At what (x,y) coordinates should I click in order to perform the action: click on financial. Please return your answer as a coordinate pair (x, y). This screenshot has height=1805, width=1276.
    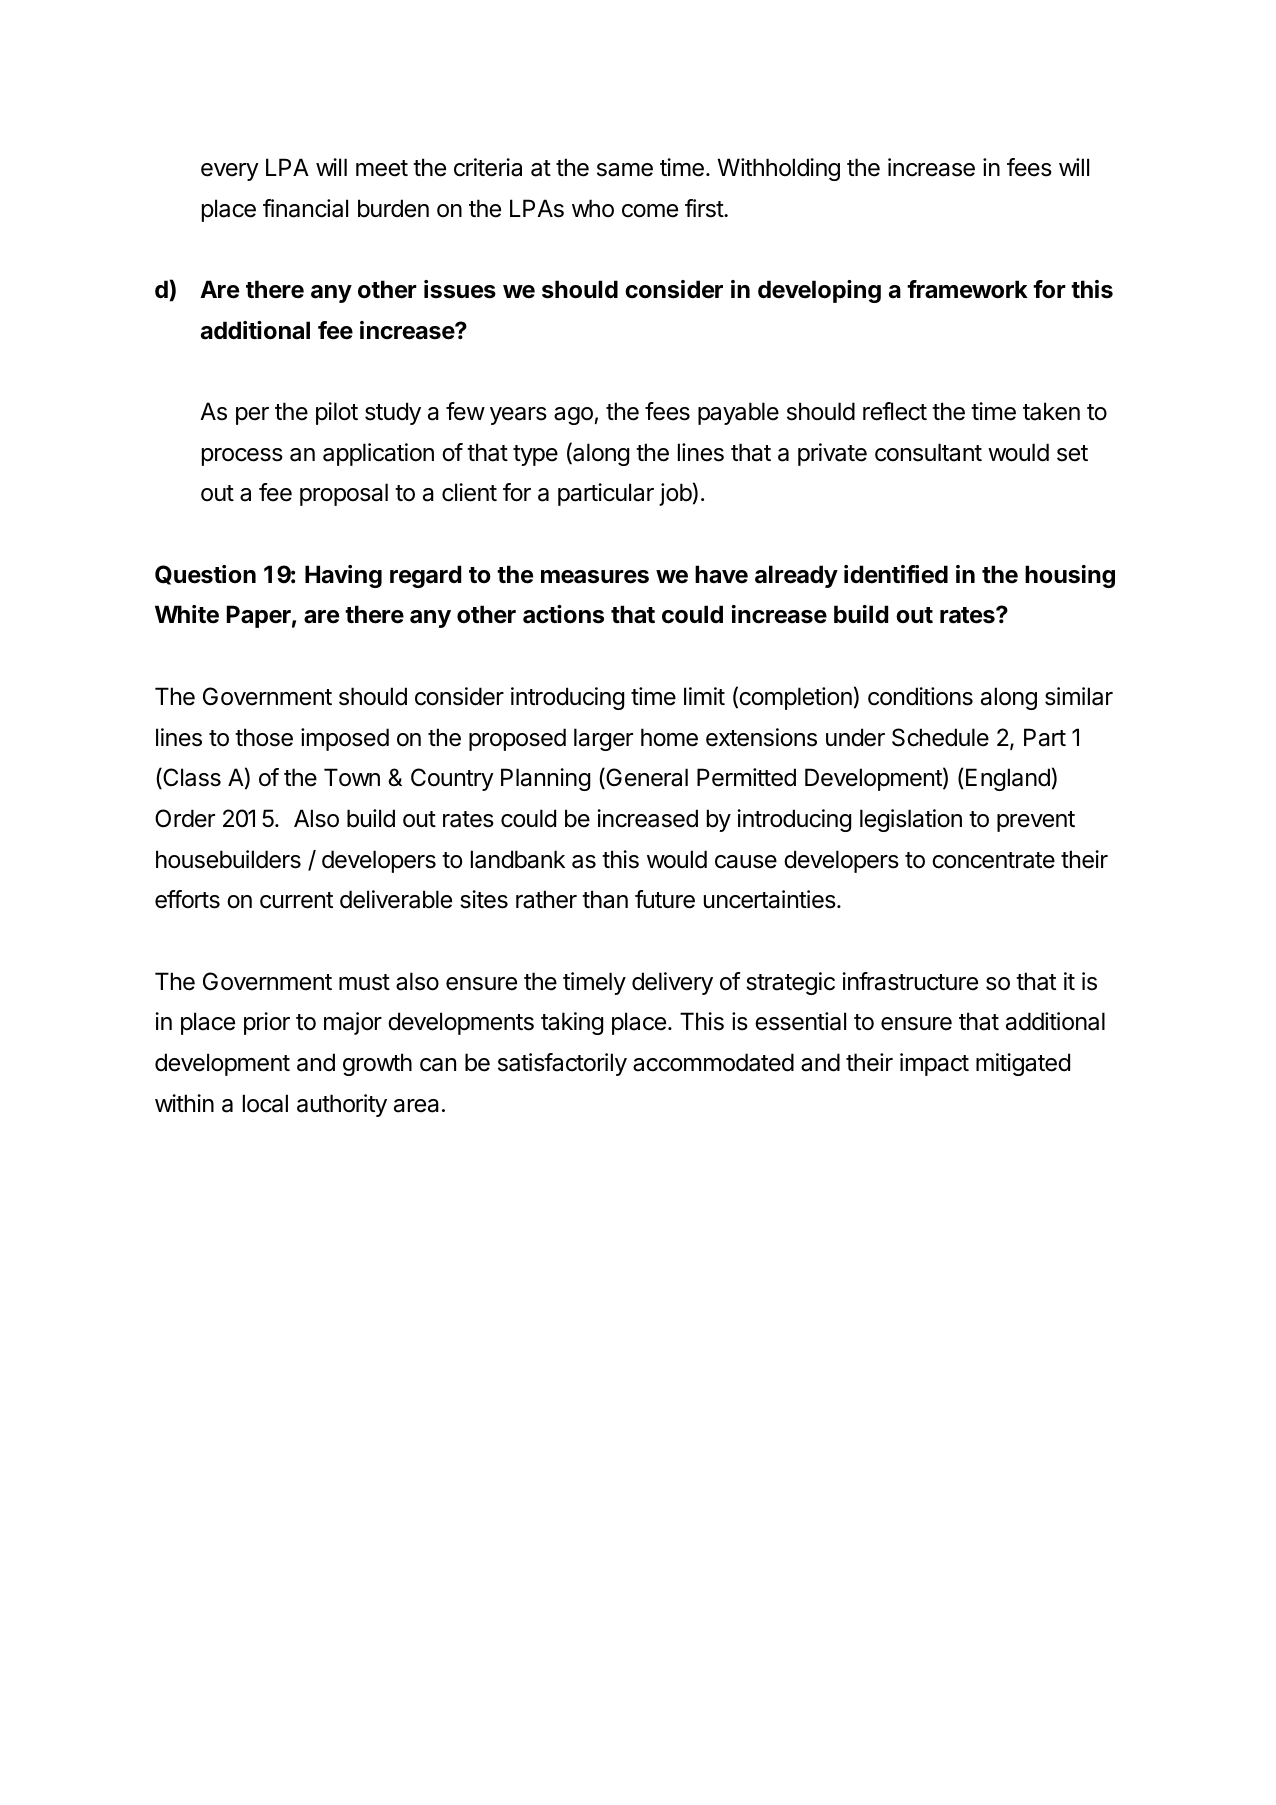
    Looking at the image, I should click on (305, 208).
